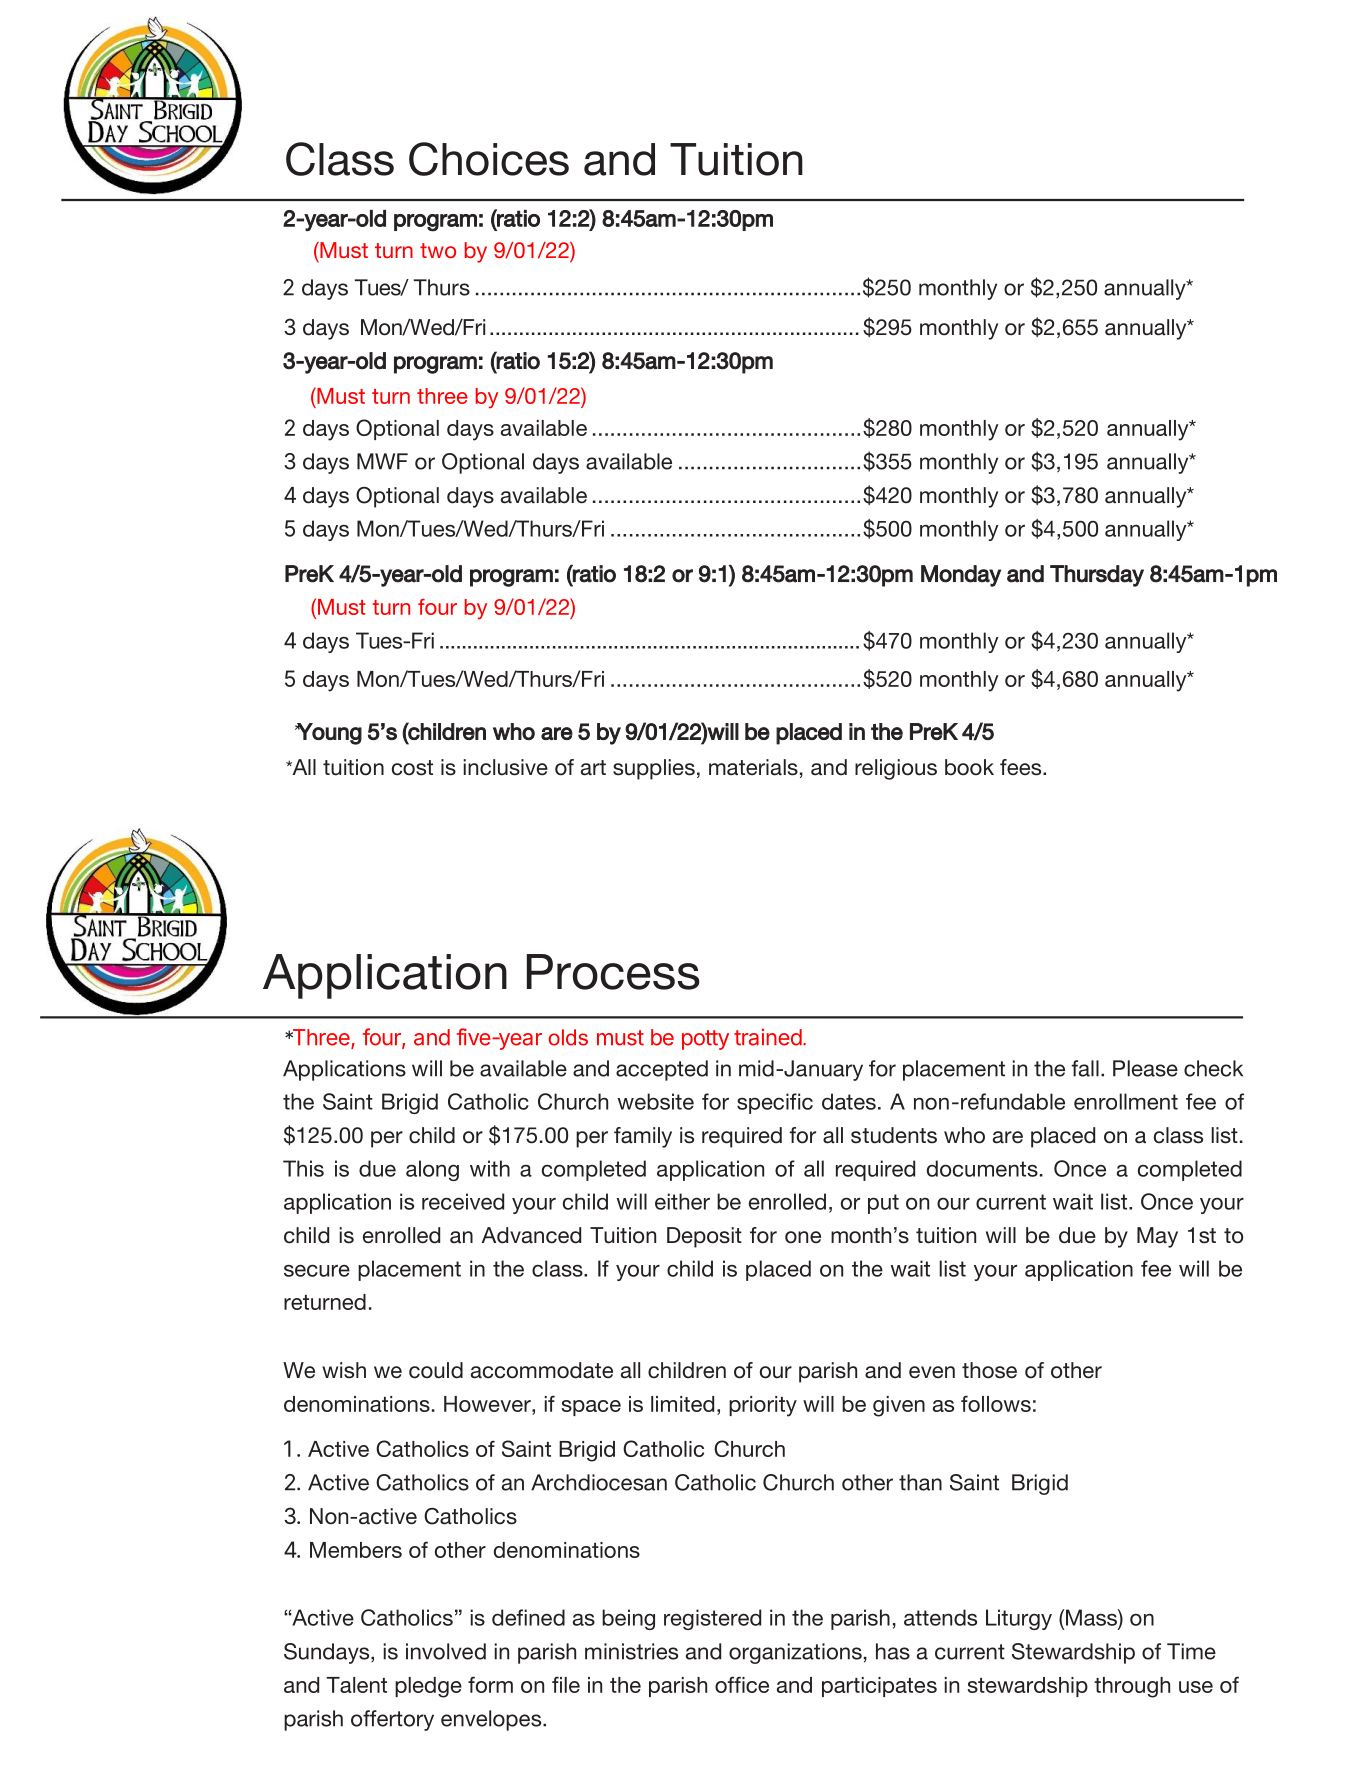 This screenshot has width=1365, height=1766. What do you see at coordinates (432, 1170) in the screenshot?
I see `along` at bounding box center [432, 1170].
